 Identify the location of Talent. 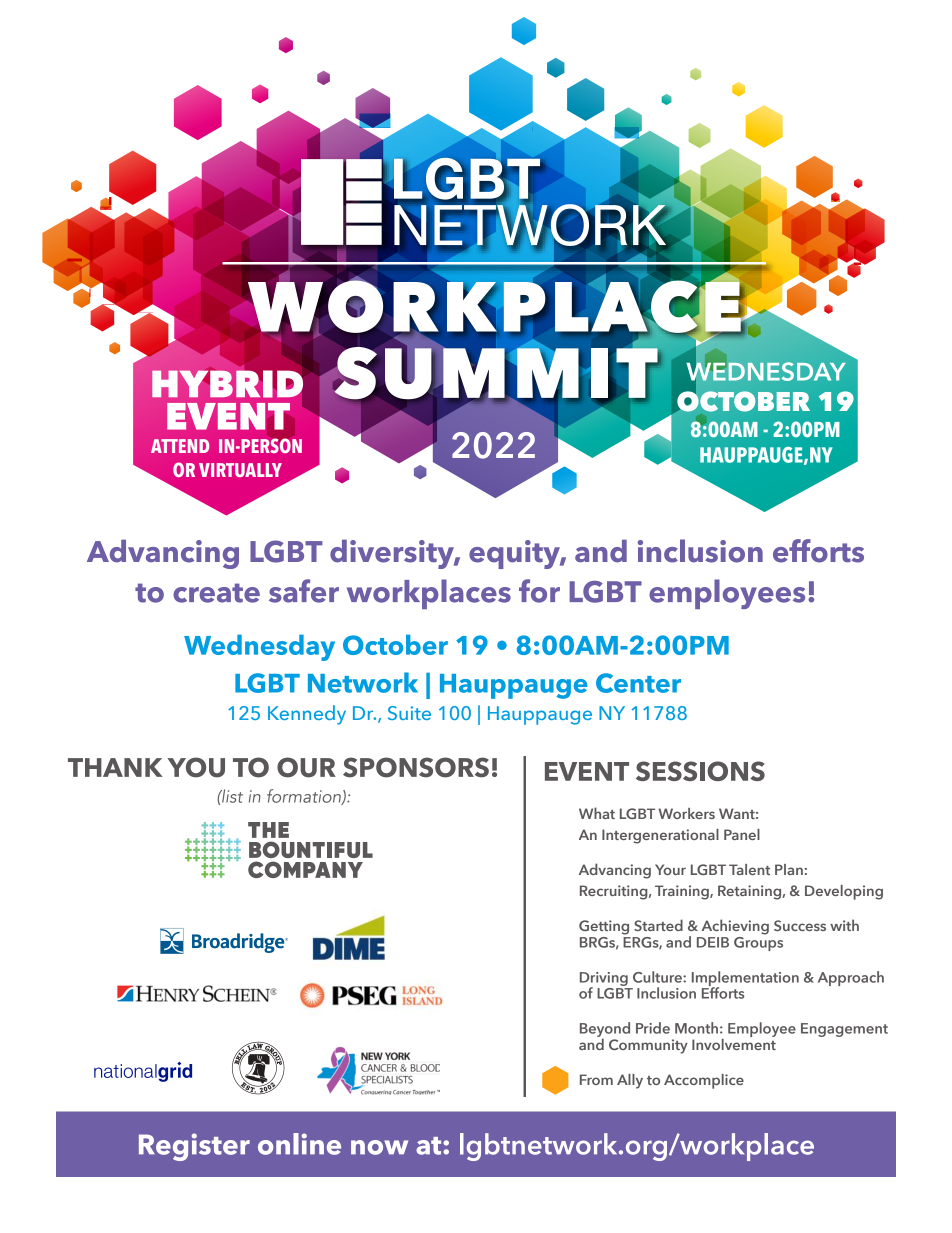
(749, 869).
